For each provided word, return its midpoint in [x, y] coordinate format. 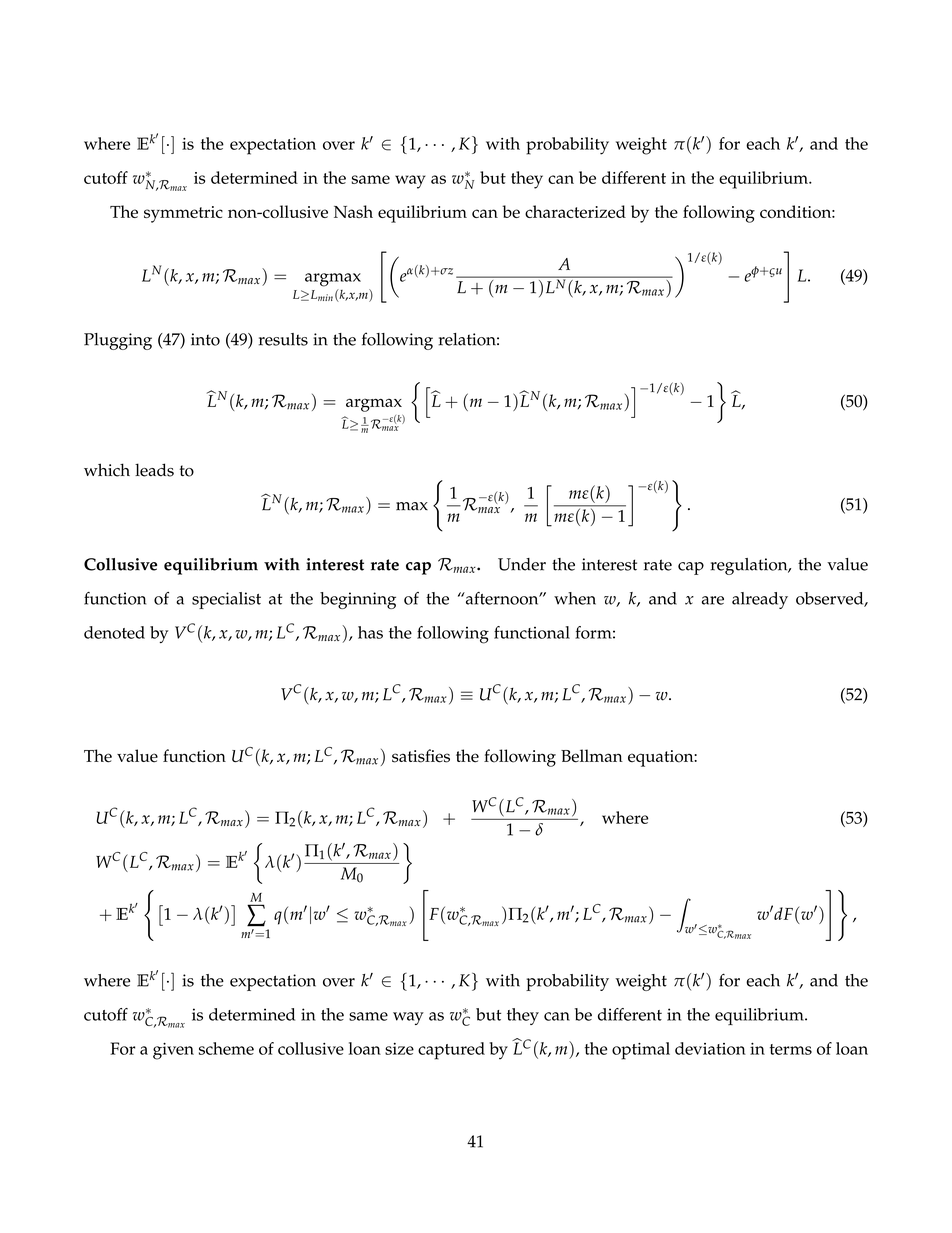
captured [451, 1051]
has [370, 632]
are [713, 600]
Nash [353, 211]
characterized [575, 211]
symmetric [183, 214]
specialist [226, 600]
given [173, 1051]
